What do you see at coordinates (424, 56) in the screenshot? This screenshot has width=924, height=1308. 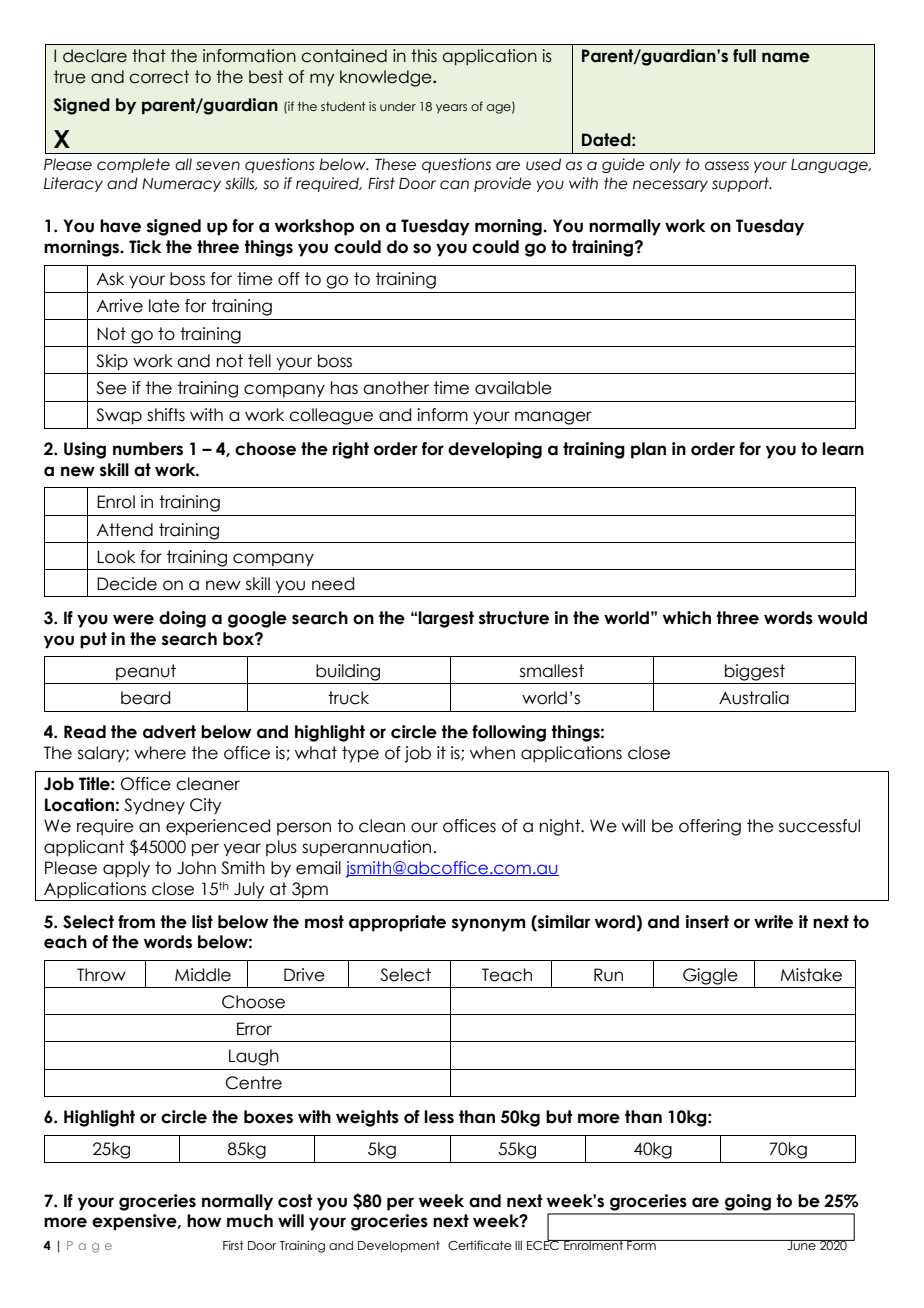 I see `this` at bounding box center [424, 56].
